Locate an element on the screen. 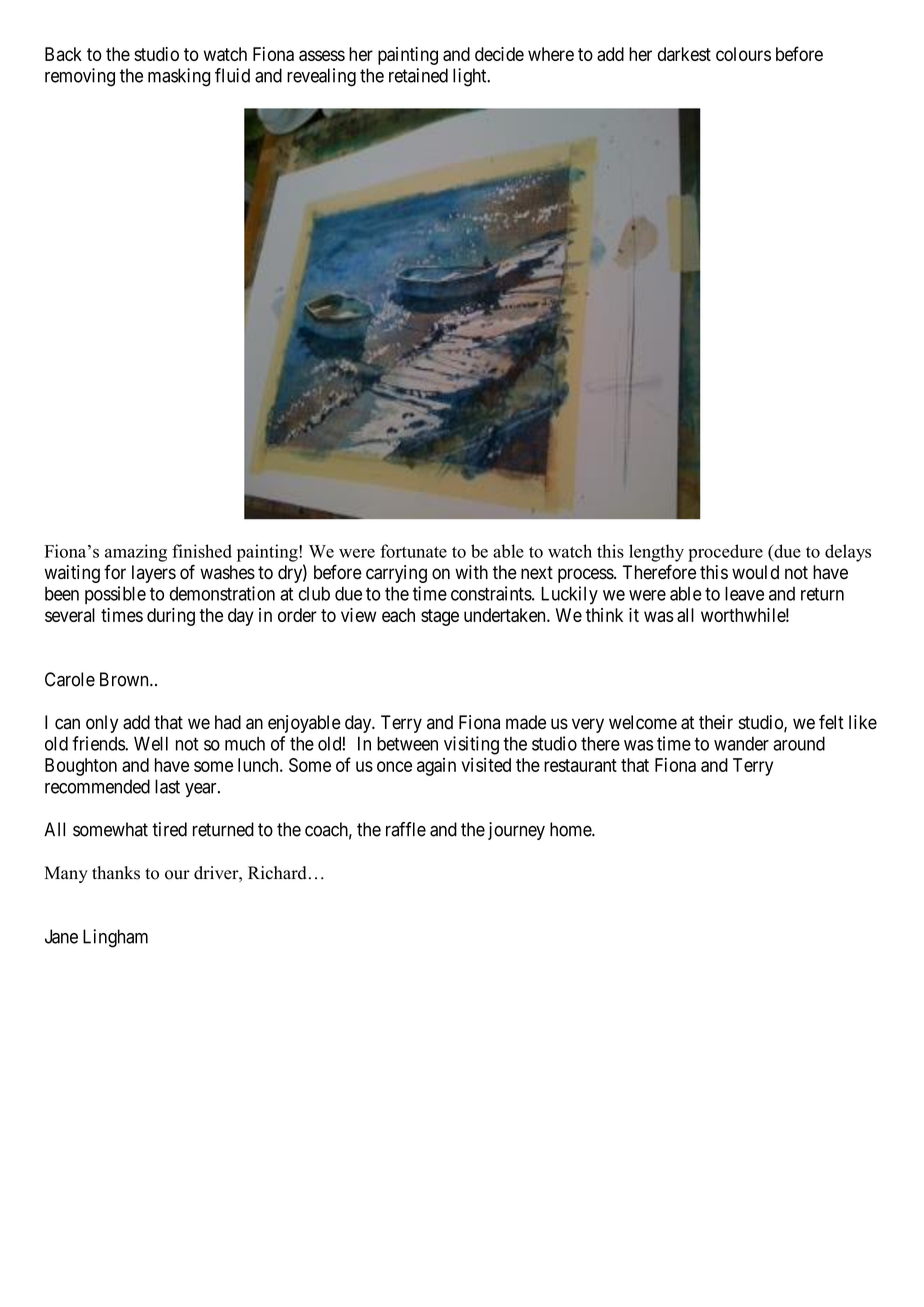  leave is located at coordinates (744, 593).
